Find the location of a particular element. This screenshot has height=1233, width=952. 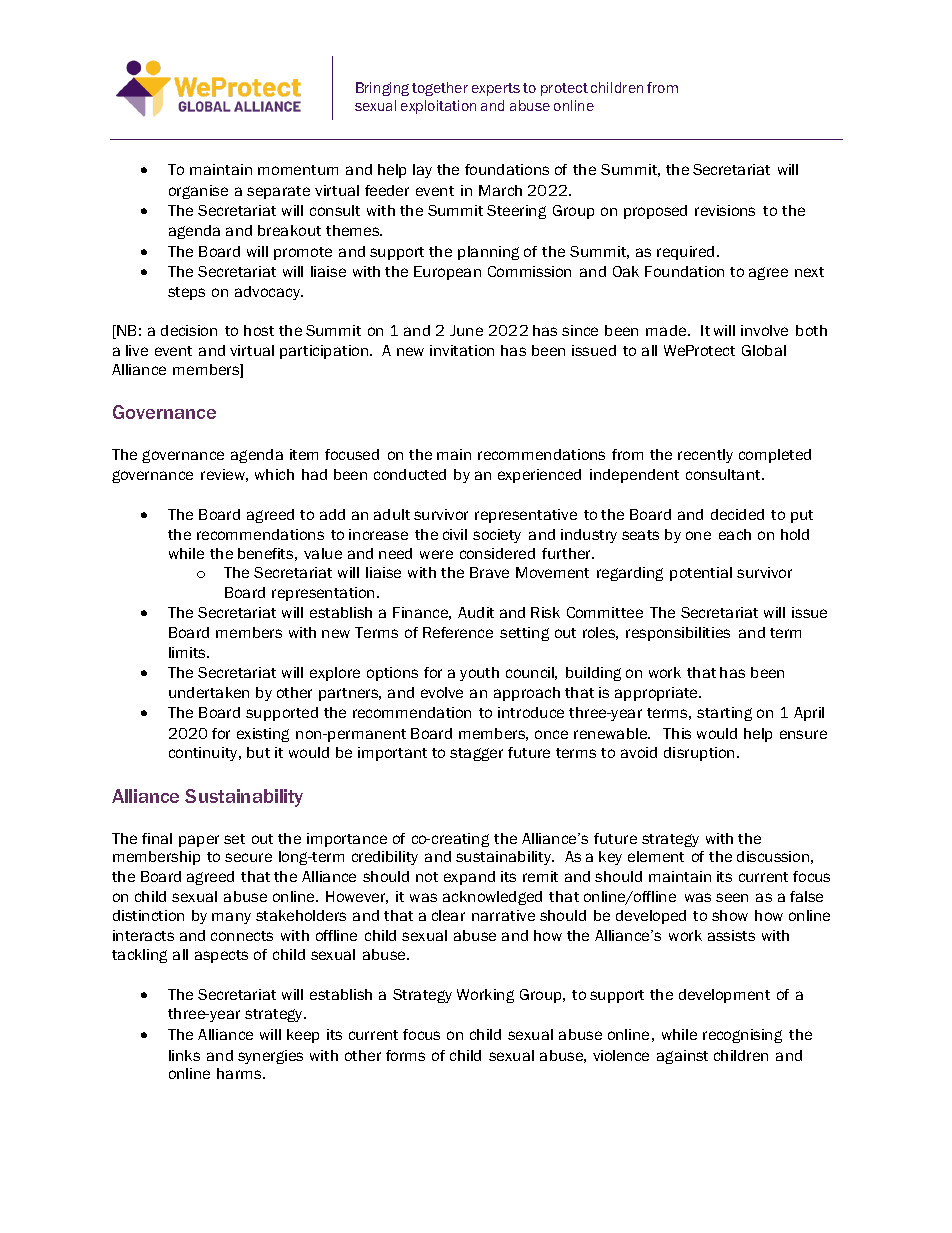

potential is located at coordinates (701, 574).
